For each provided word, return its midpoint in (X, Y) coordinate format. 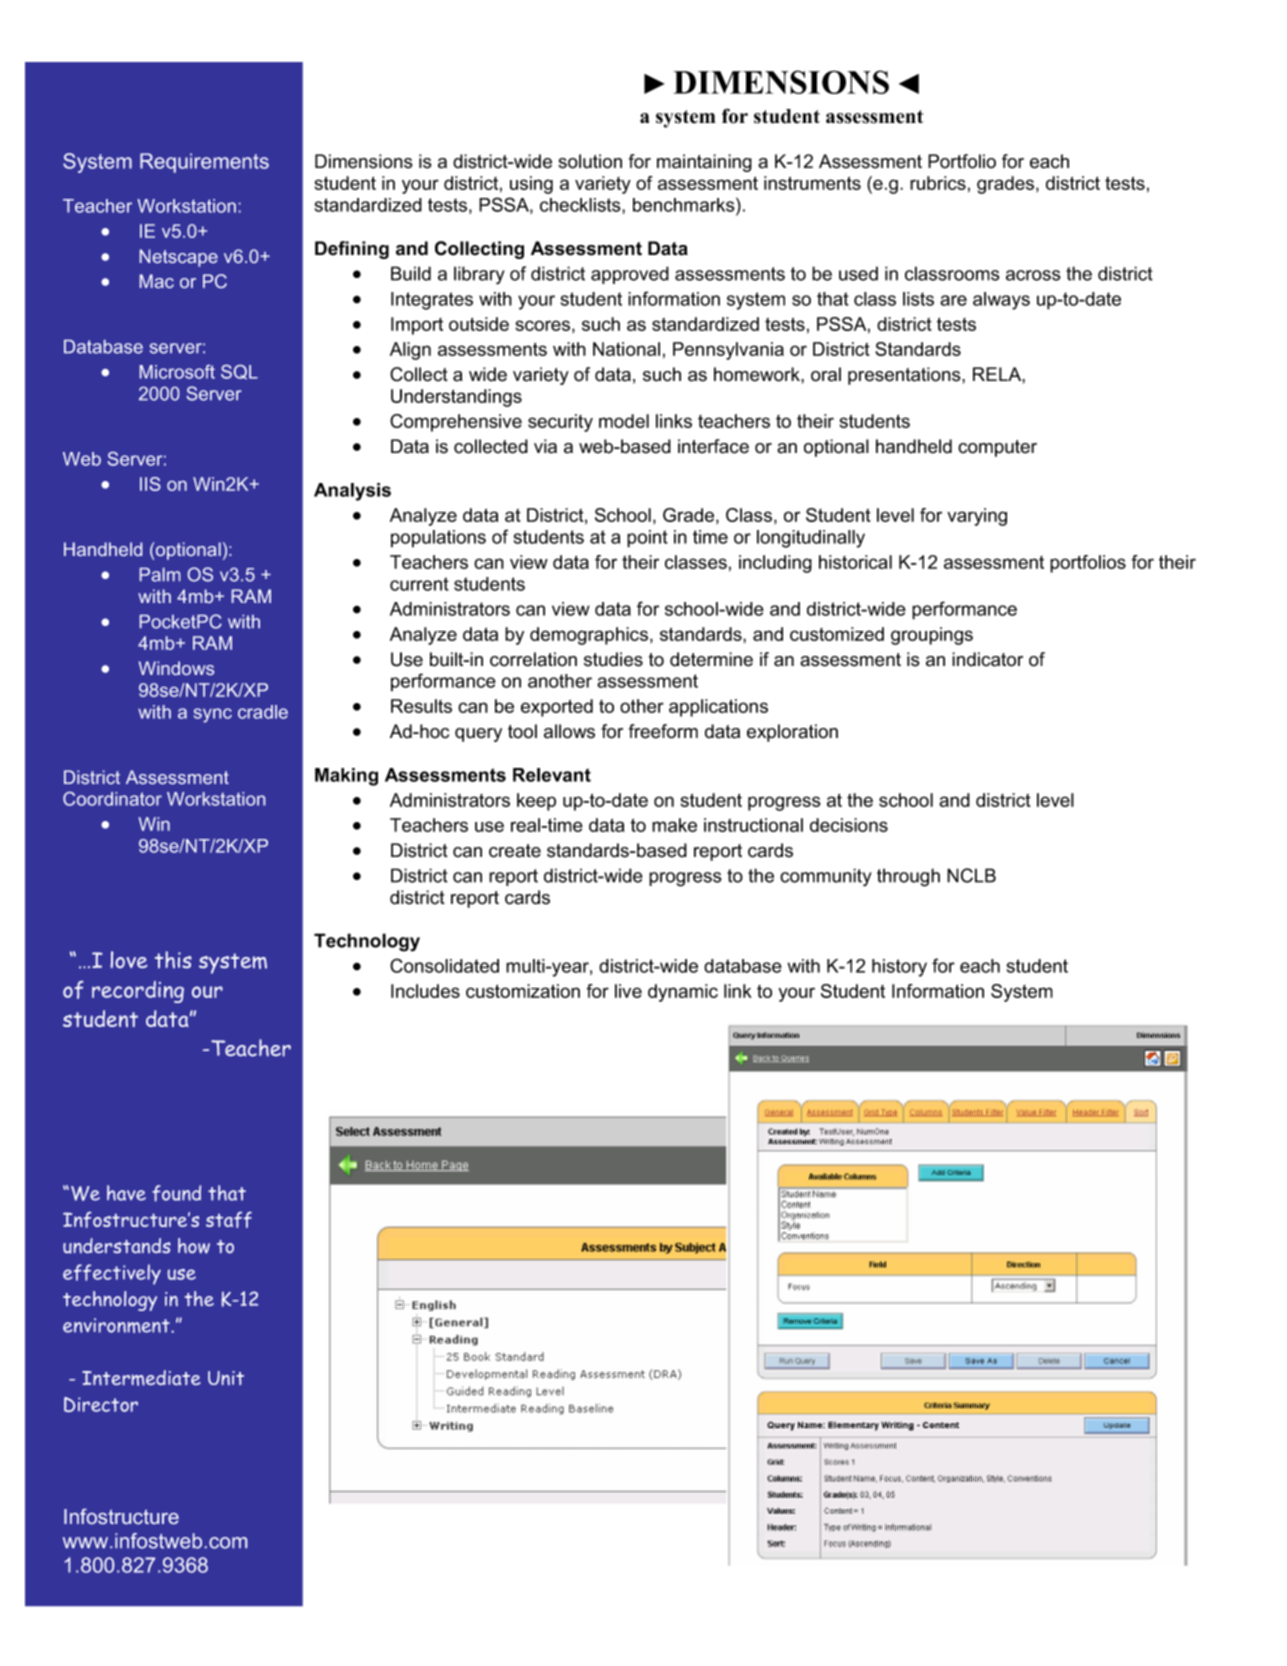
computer (997, 448)
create (515, 851)
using (531, 185)
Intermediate (141, 1378)
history (899, 968)
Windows (176, 668)
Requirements (204, 163)
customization (523, 991)
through (908, 877)
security (560, 423)
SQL (239, 372)
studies (613, 659)
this (173, 959)
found (176, 1193)
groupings (932, 636)
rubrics (938, 183)
